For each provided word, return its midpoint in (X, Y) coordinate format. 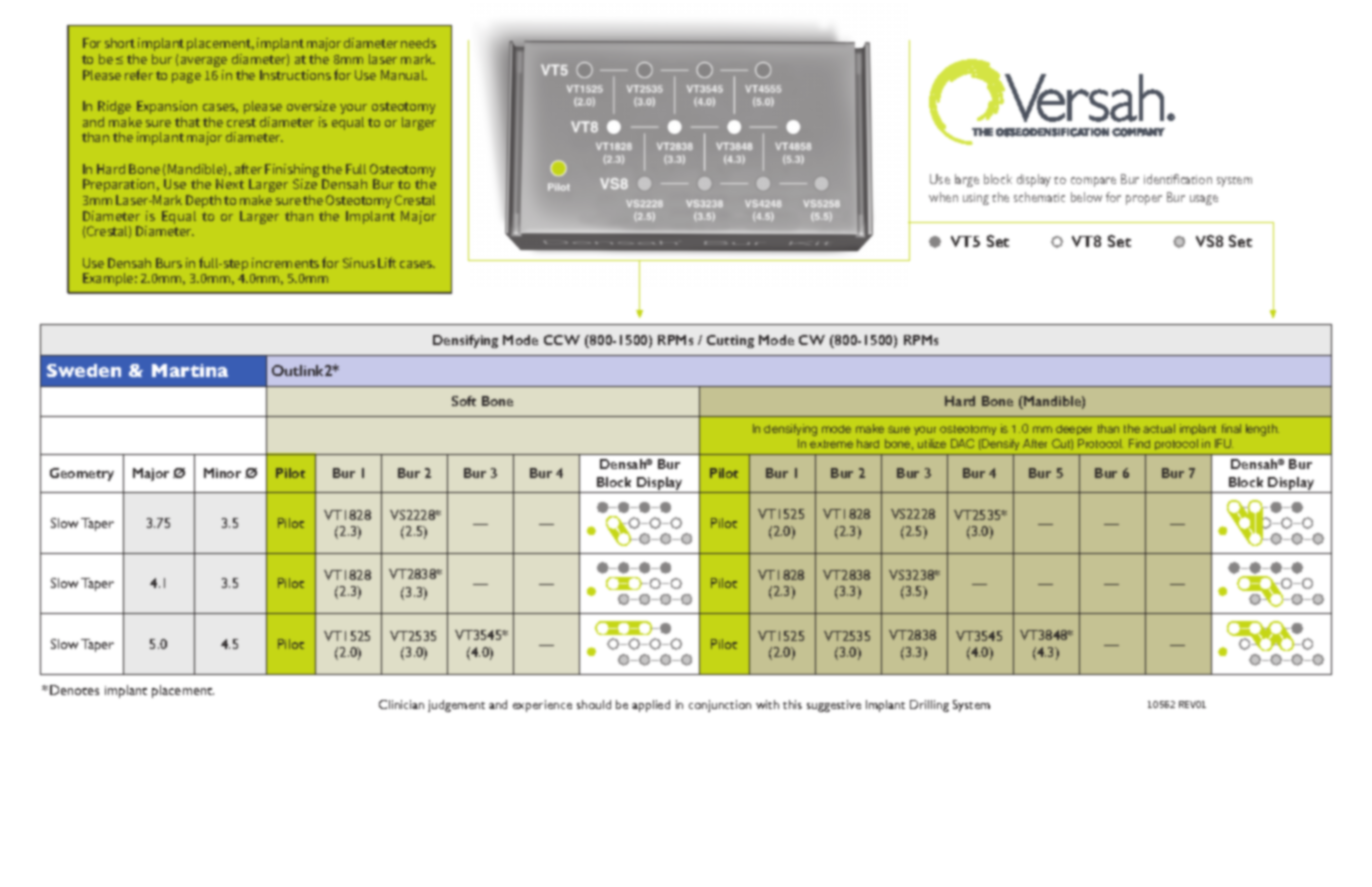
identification (1178, 179)
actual (1159, 428)
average (204, 62)
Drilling (929, 706)
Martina (190, 370)
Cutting (730, 341)
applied (651, 706)
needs (418, 43)
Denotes (74, 690)
